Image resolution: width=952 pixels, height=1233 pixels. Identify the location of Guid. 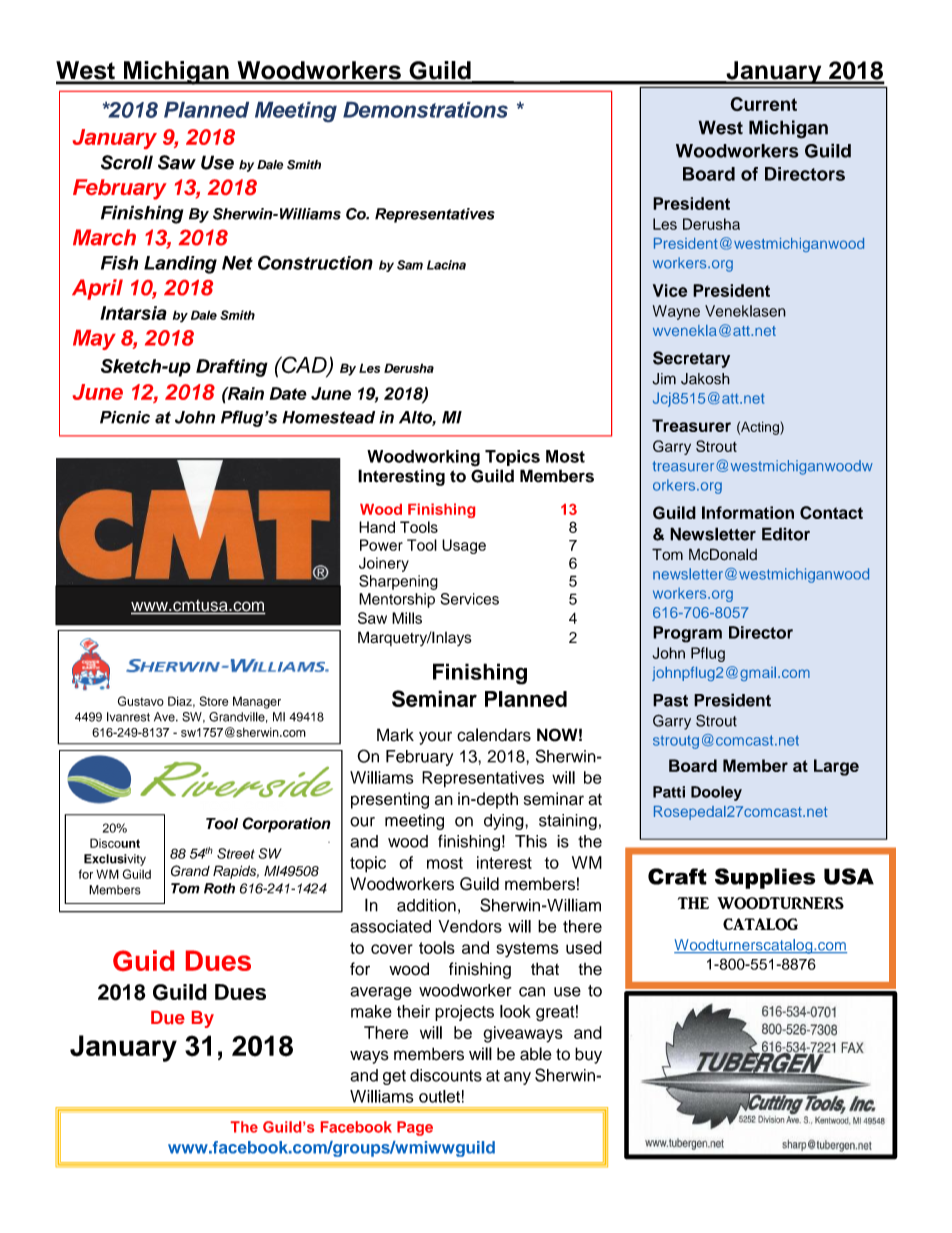
(143, 960).
